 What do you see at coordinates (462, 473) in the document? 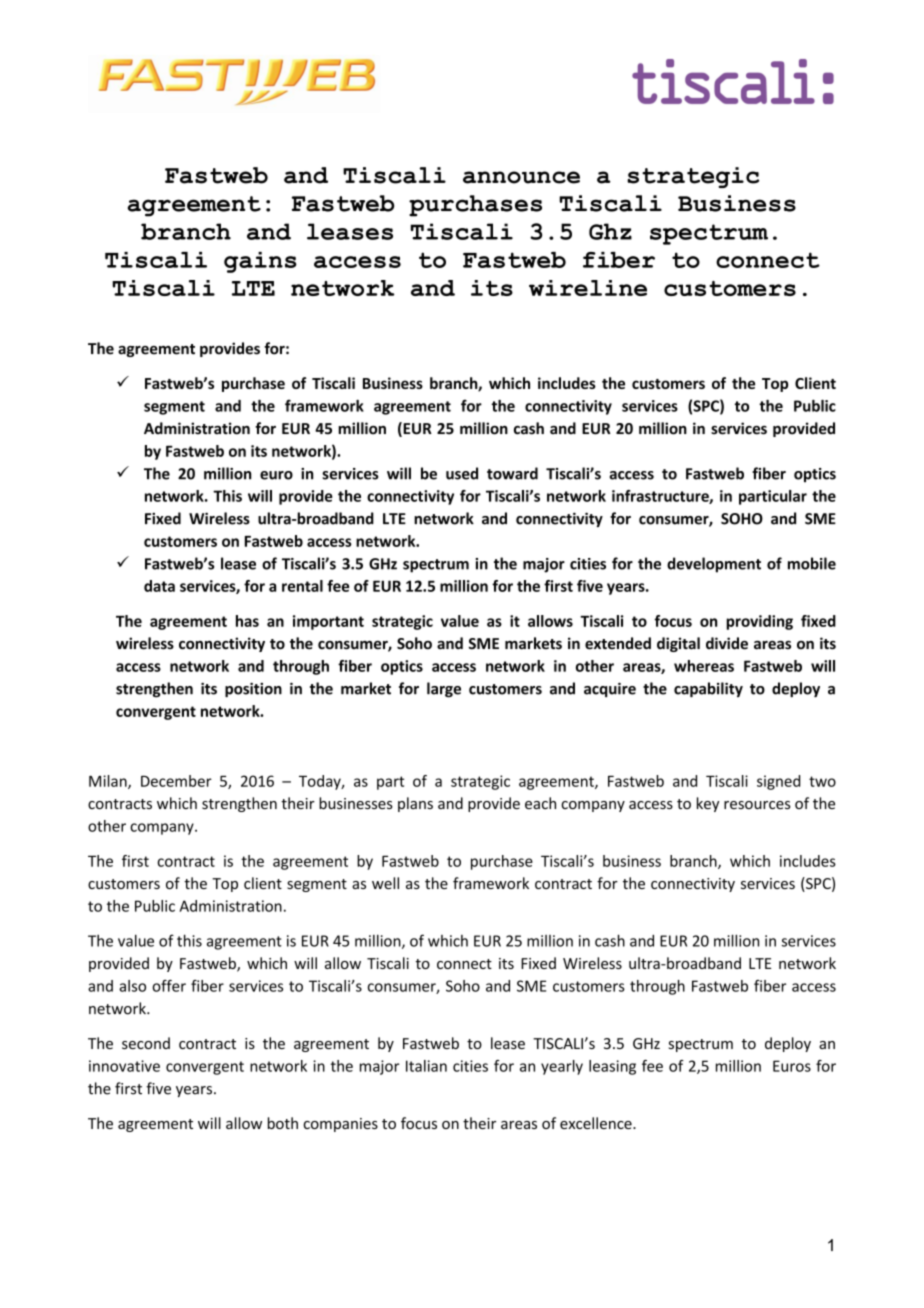
I see `used` at bounding box center [462, 473].
